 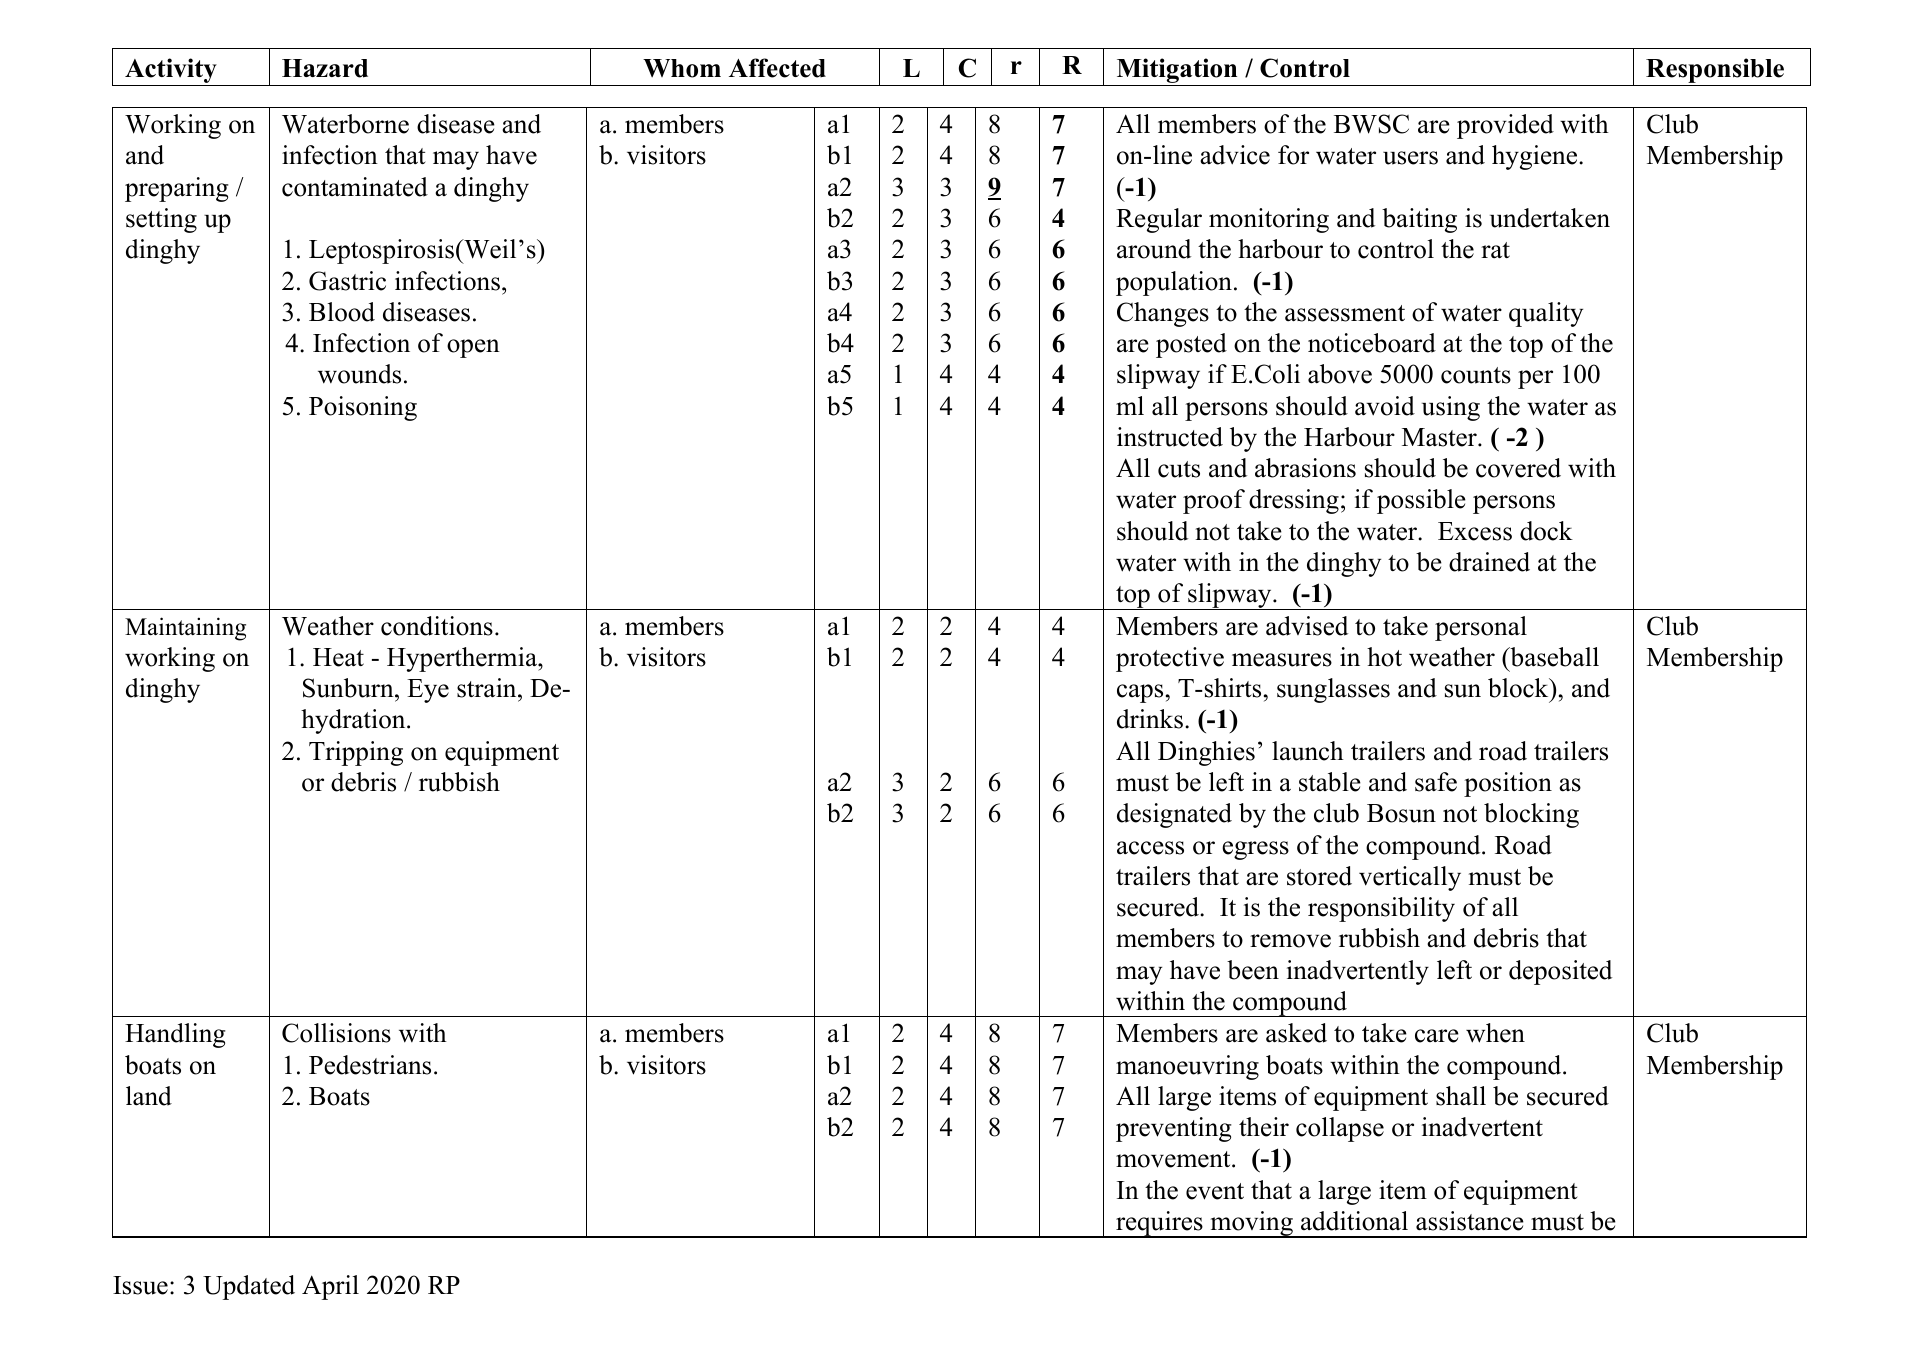 What do you see at coordinates (1140, 693) in the image?
I see `caps` at bounding box center [1140, 693].
